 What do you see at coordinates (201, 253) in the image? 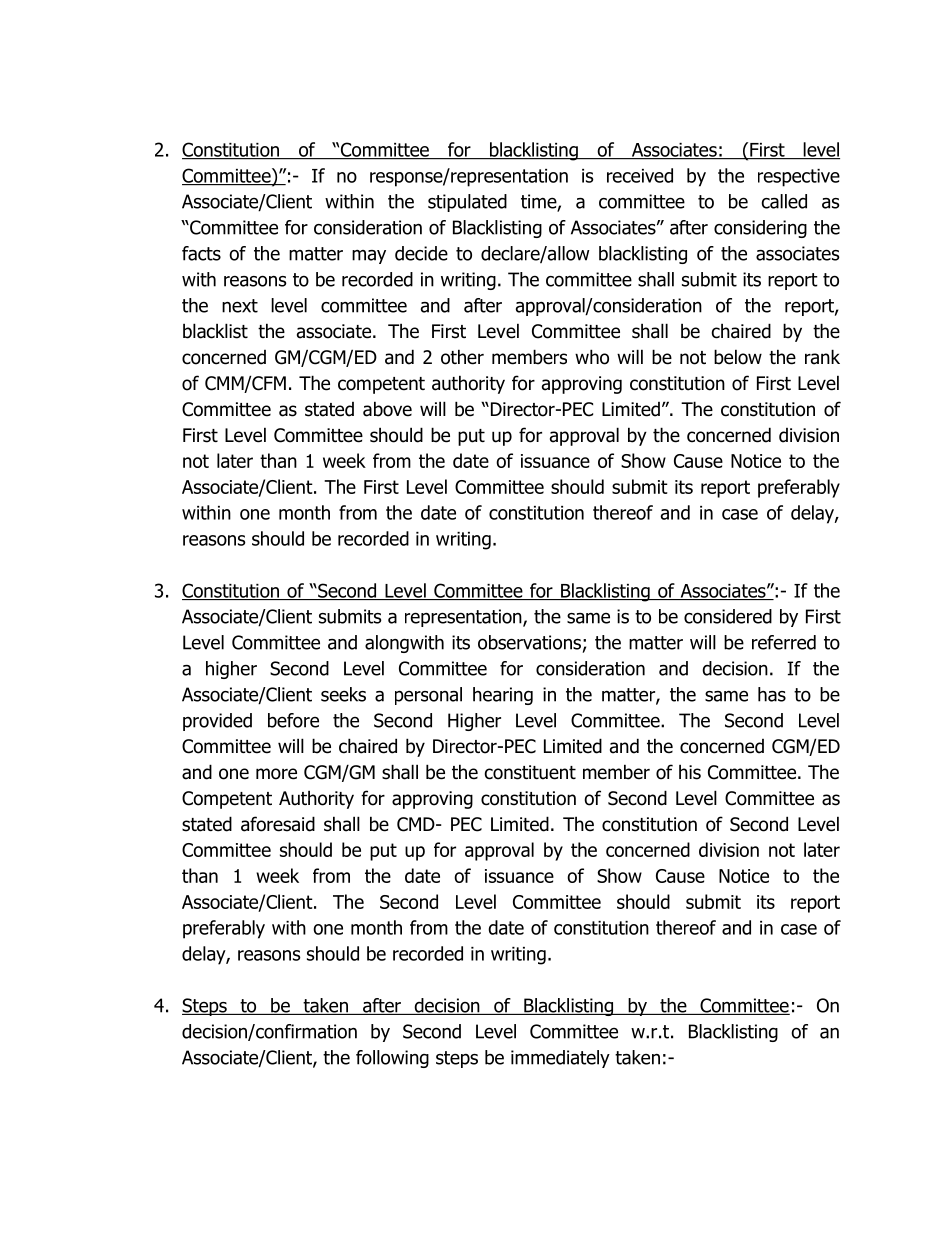
I see `facts` at bounding box center [201, 253].
